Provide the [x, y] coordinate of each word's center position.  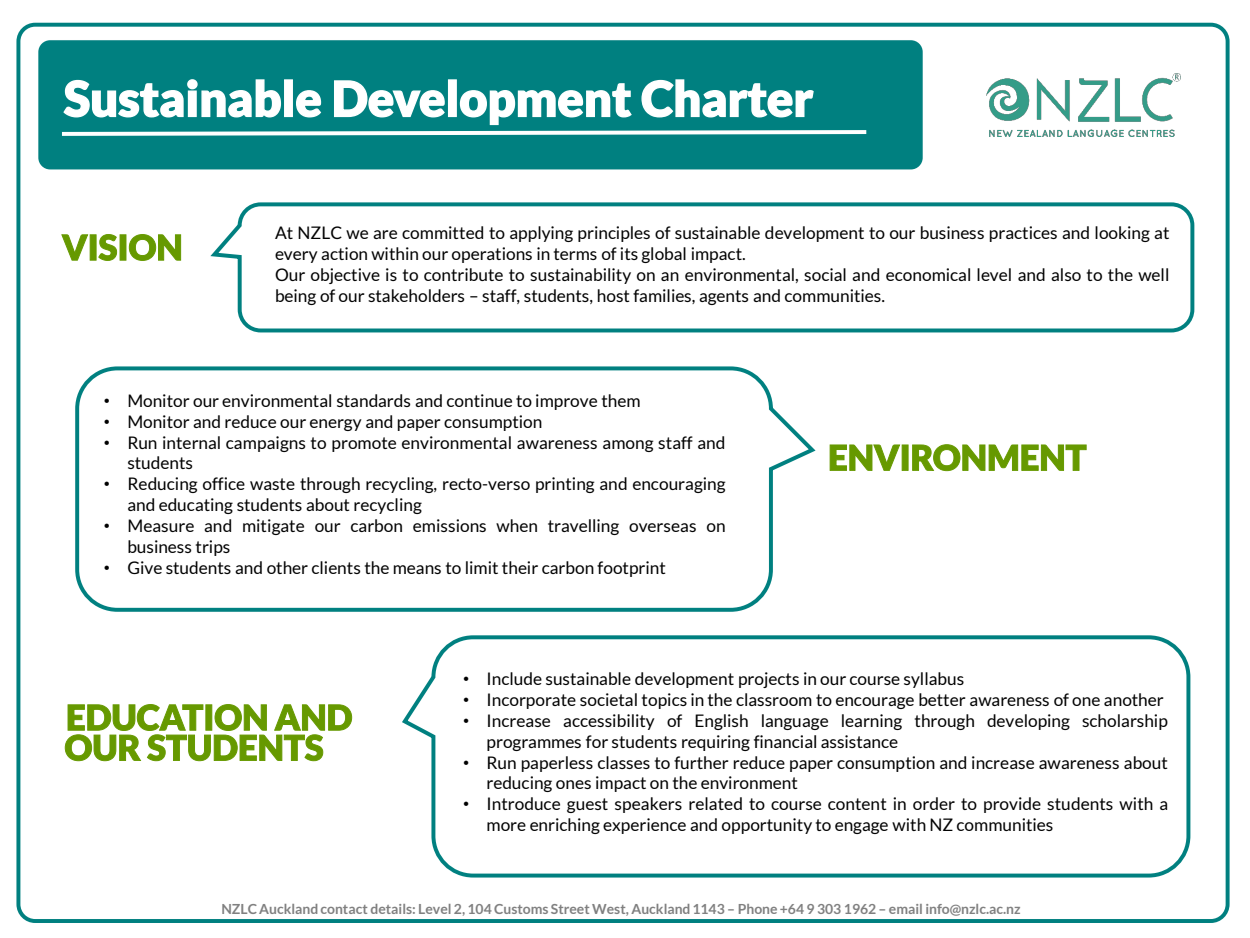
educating [196, 506]
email [905, 909]
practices [1023, 234]
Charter [727, 98]
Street [570, 909]
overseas [662, 527]
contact [344, 909]
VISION [121, 247]
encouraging [679, 485]
